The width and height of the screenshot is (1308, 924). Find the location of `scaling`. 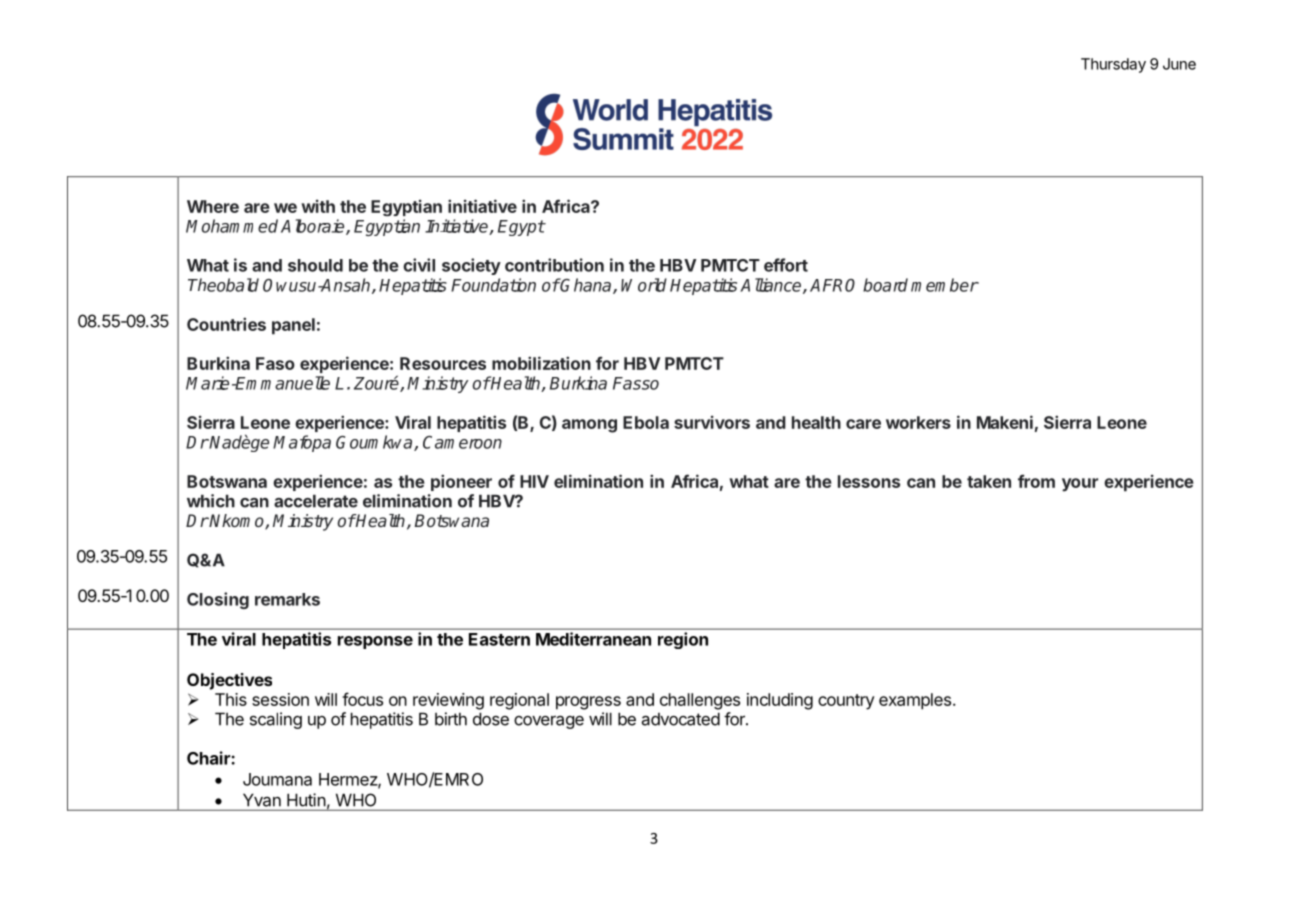

scaling is located at coordinates (276, 720).
